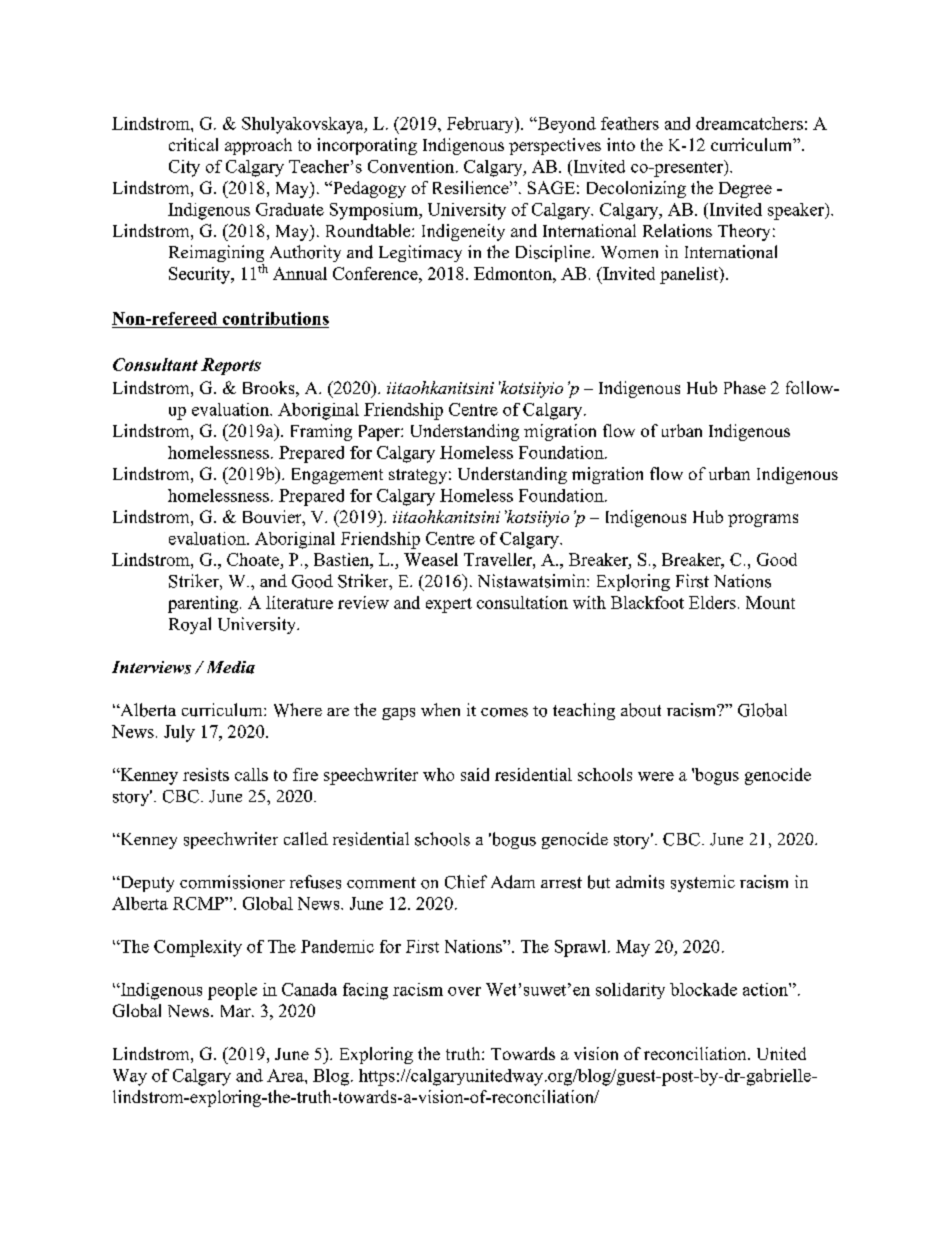 This screenshot has width=952, height=1233. I want to click on over, so click(464, 991).
